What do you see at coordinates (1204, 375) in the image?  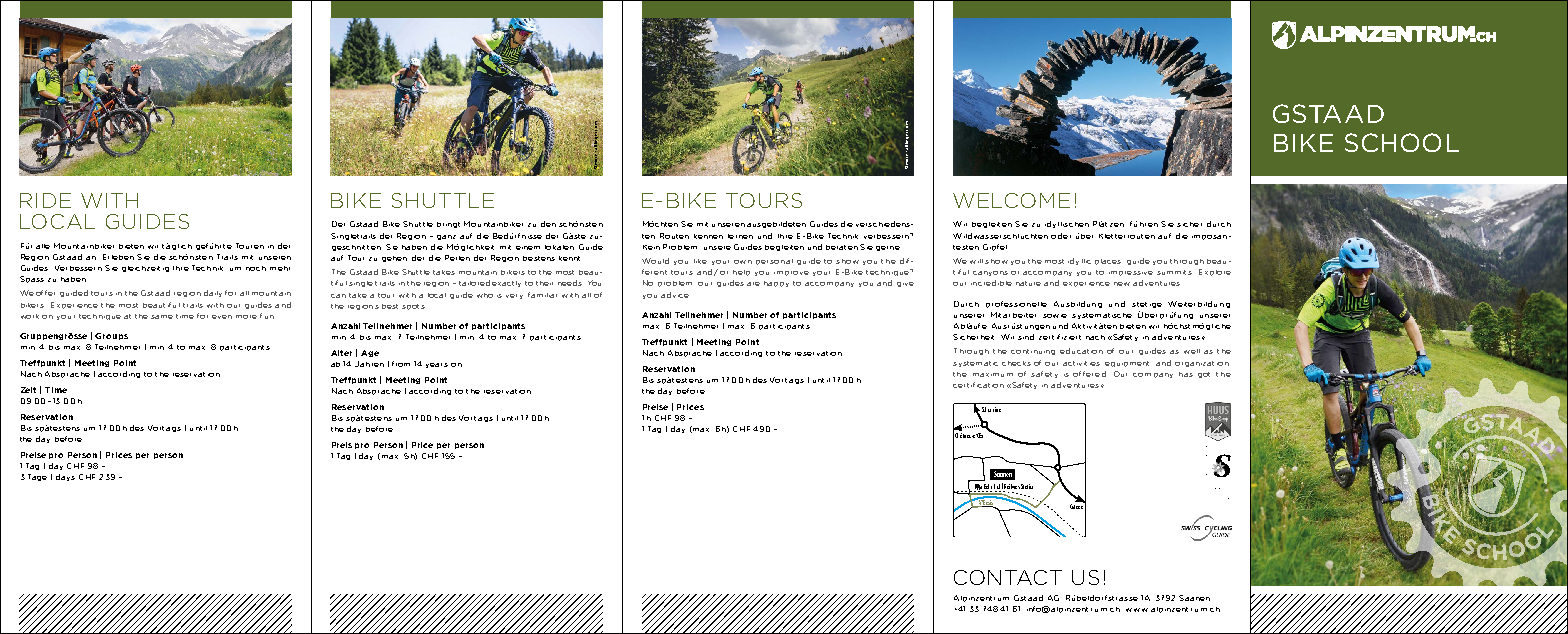 I see `got` at bounding box center [1204, 375].
